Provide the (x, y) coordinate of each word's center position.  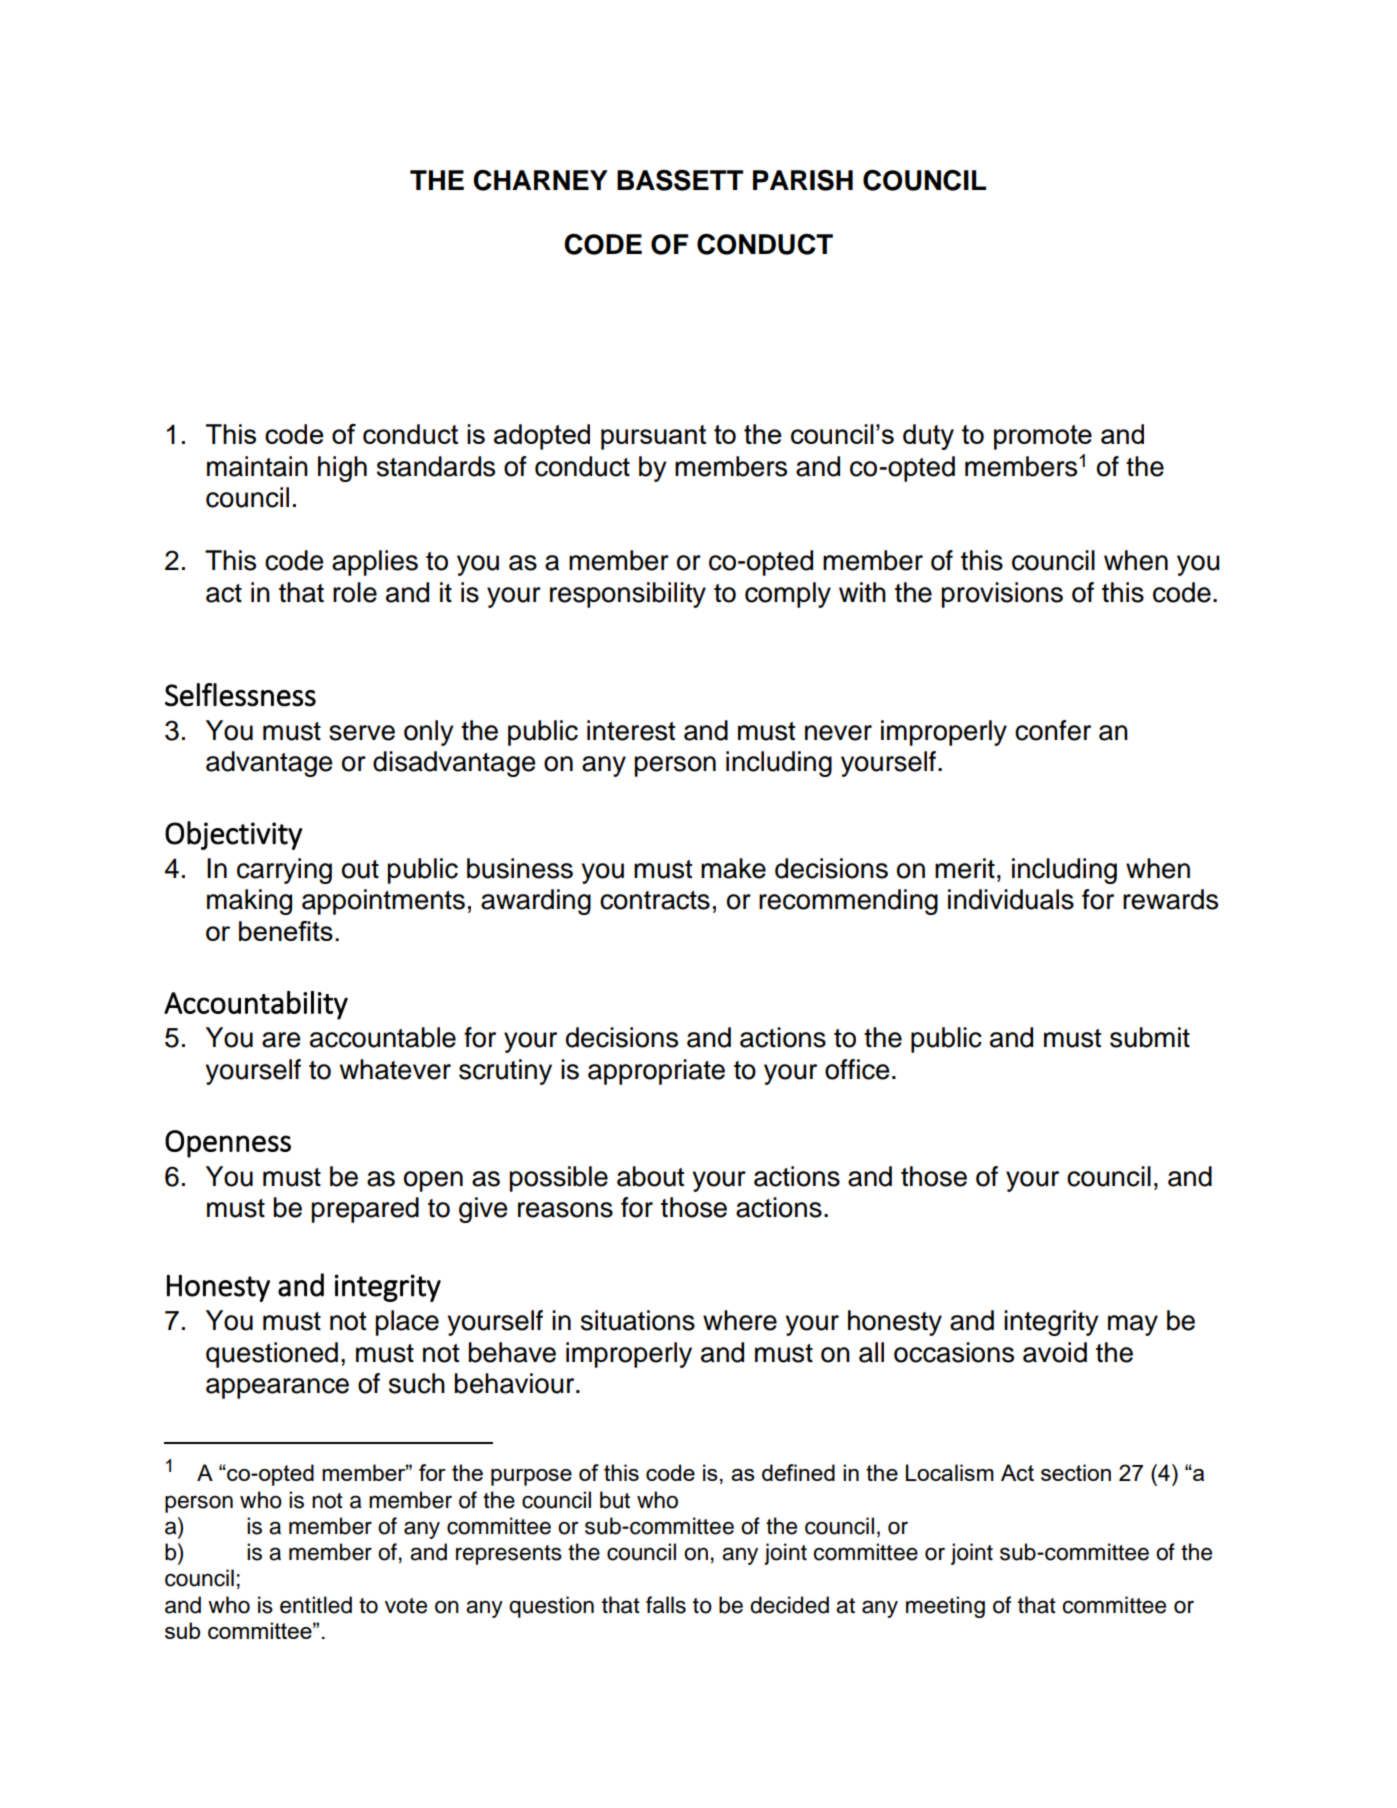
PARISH (803, 180)
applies (375, 563)
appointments (383, 902)
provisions (1002, 595)
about (650, 1176)
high (342, 469)
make (733, 868)
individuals (1011, 899)
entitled (316, 1605)
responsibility (628, 595)
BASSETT (680, 180)
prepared (365, 1210)
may (1133, 1325)
